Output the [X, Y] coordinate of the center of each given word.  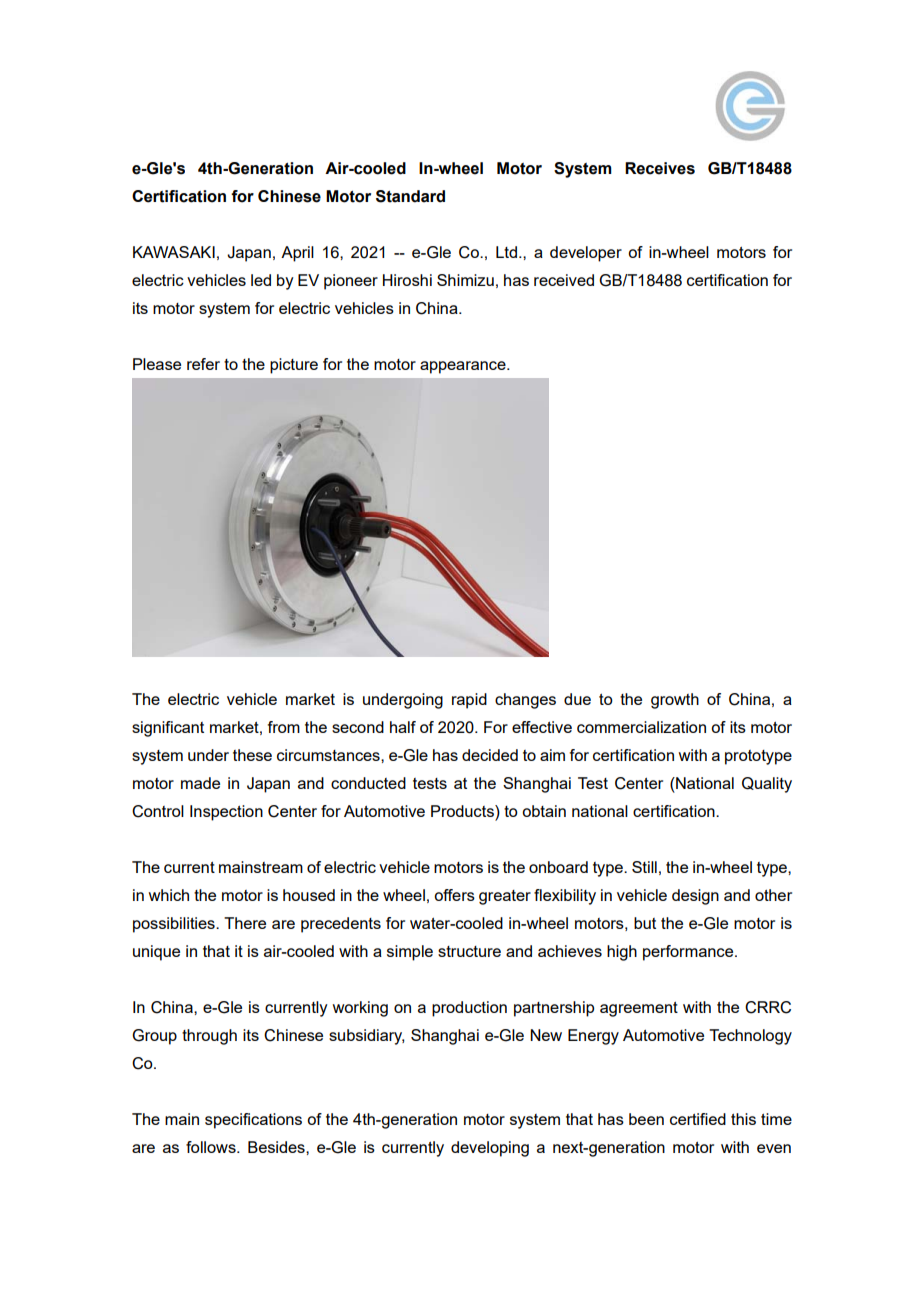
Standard [410, 196]
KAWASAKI [174, 252]
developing [490, 1149]
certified [698, 1119]
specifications [253, 1121]
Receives [660, 168]
